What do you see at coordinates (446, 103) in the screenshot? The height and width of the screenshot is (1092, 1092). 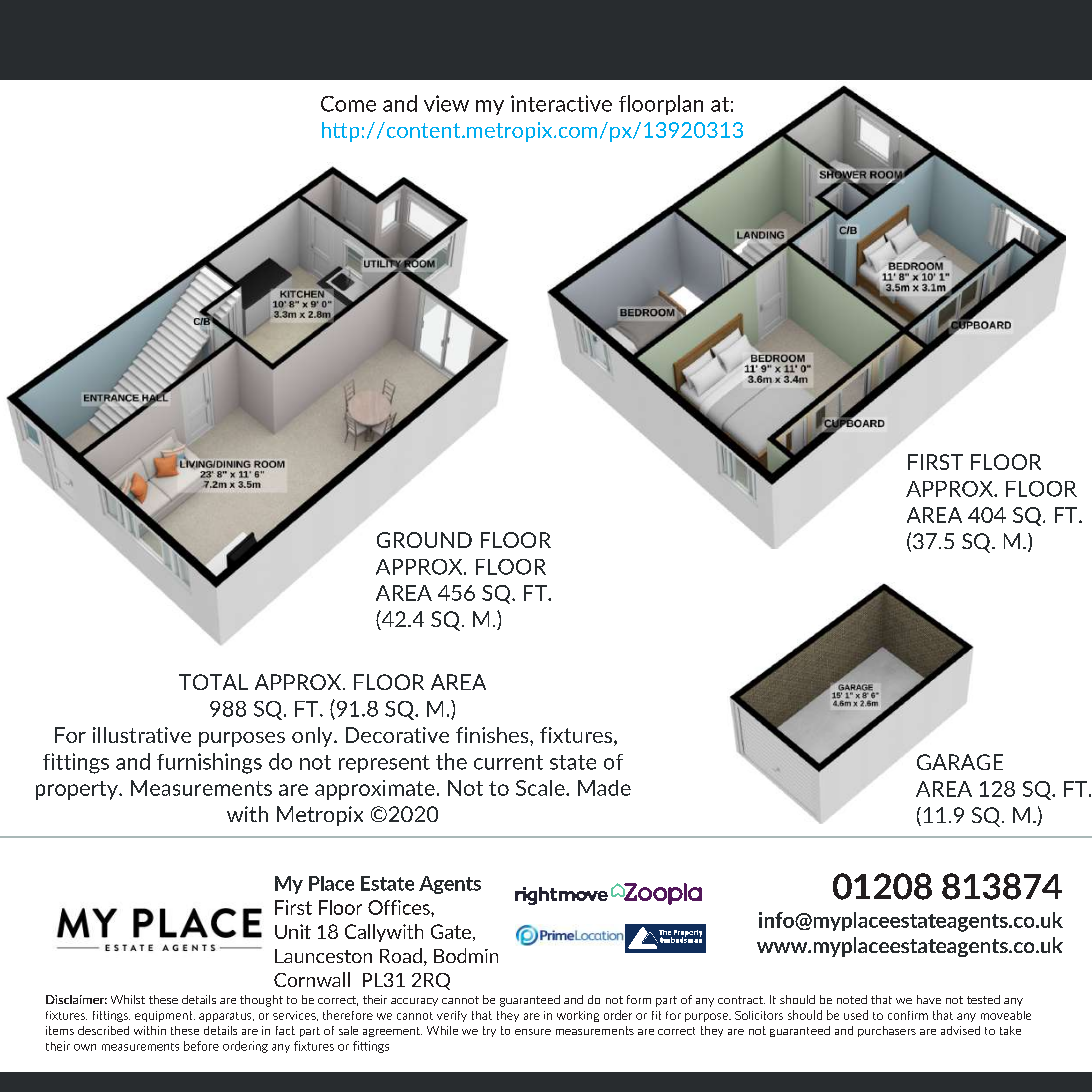 I see `view` at bounding box center [446, 103].
